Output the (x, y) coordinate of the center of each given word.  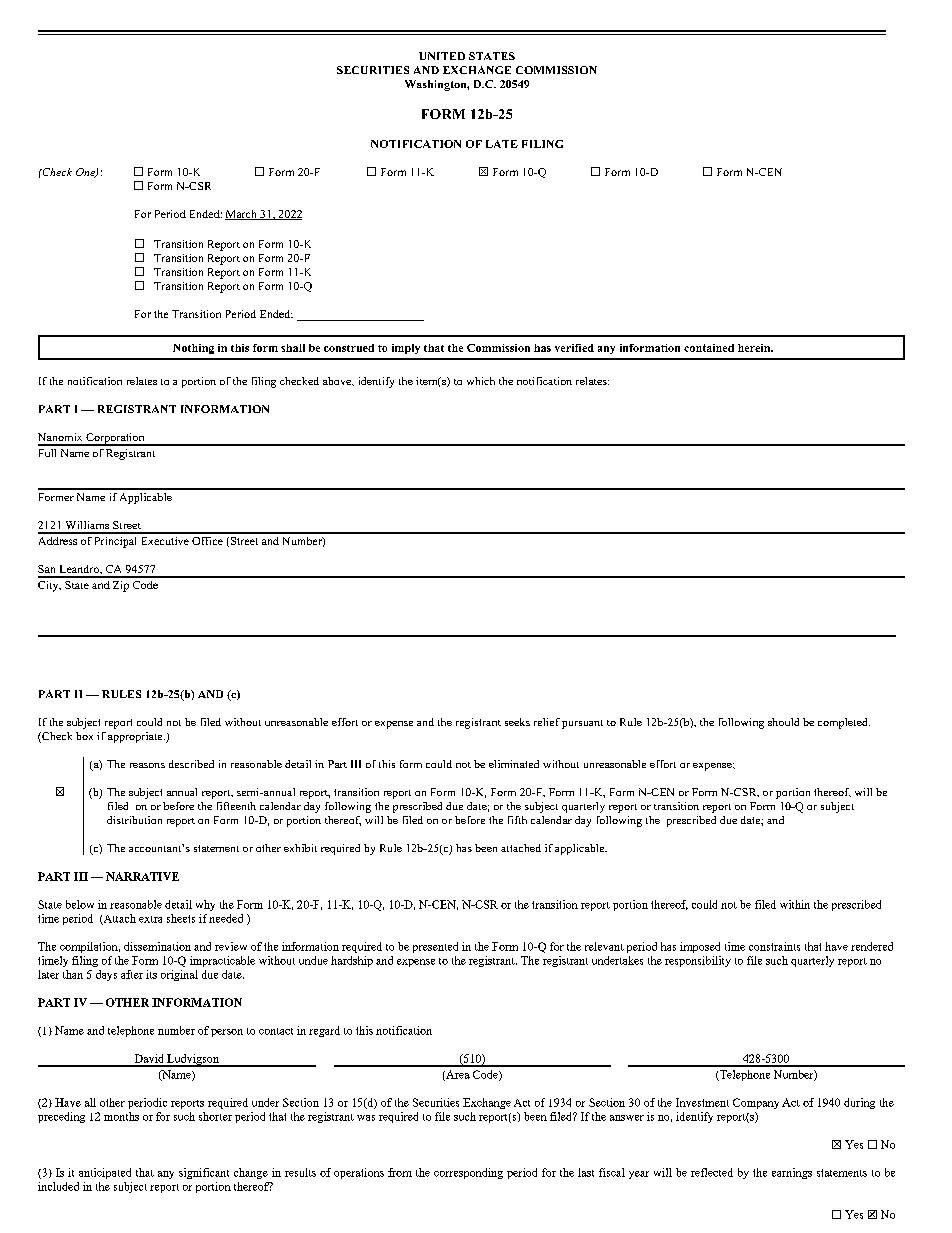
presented (435, 947)
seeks (517, 722)
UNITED (442, 56)
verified (574, 348)
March (242, 215)
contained (709, 348)
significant (204, 1173)
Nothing (193, 349)
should (783, 722)
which (481, 381)
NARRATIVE (142, 876)
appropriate (136, 737)
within (795, 904)
